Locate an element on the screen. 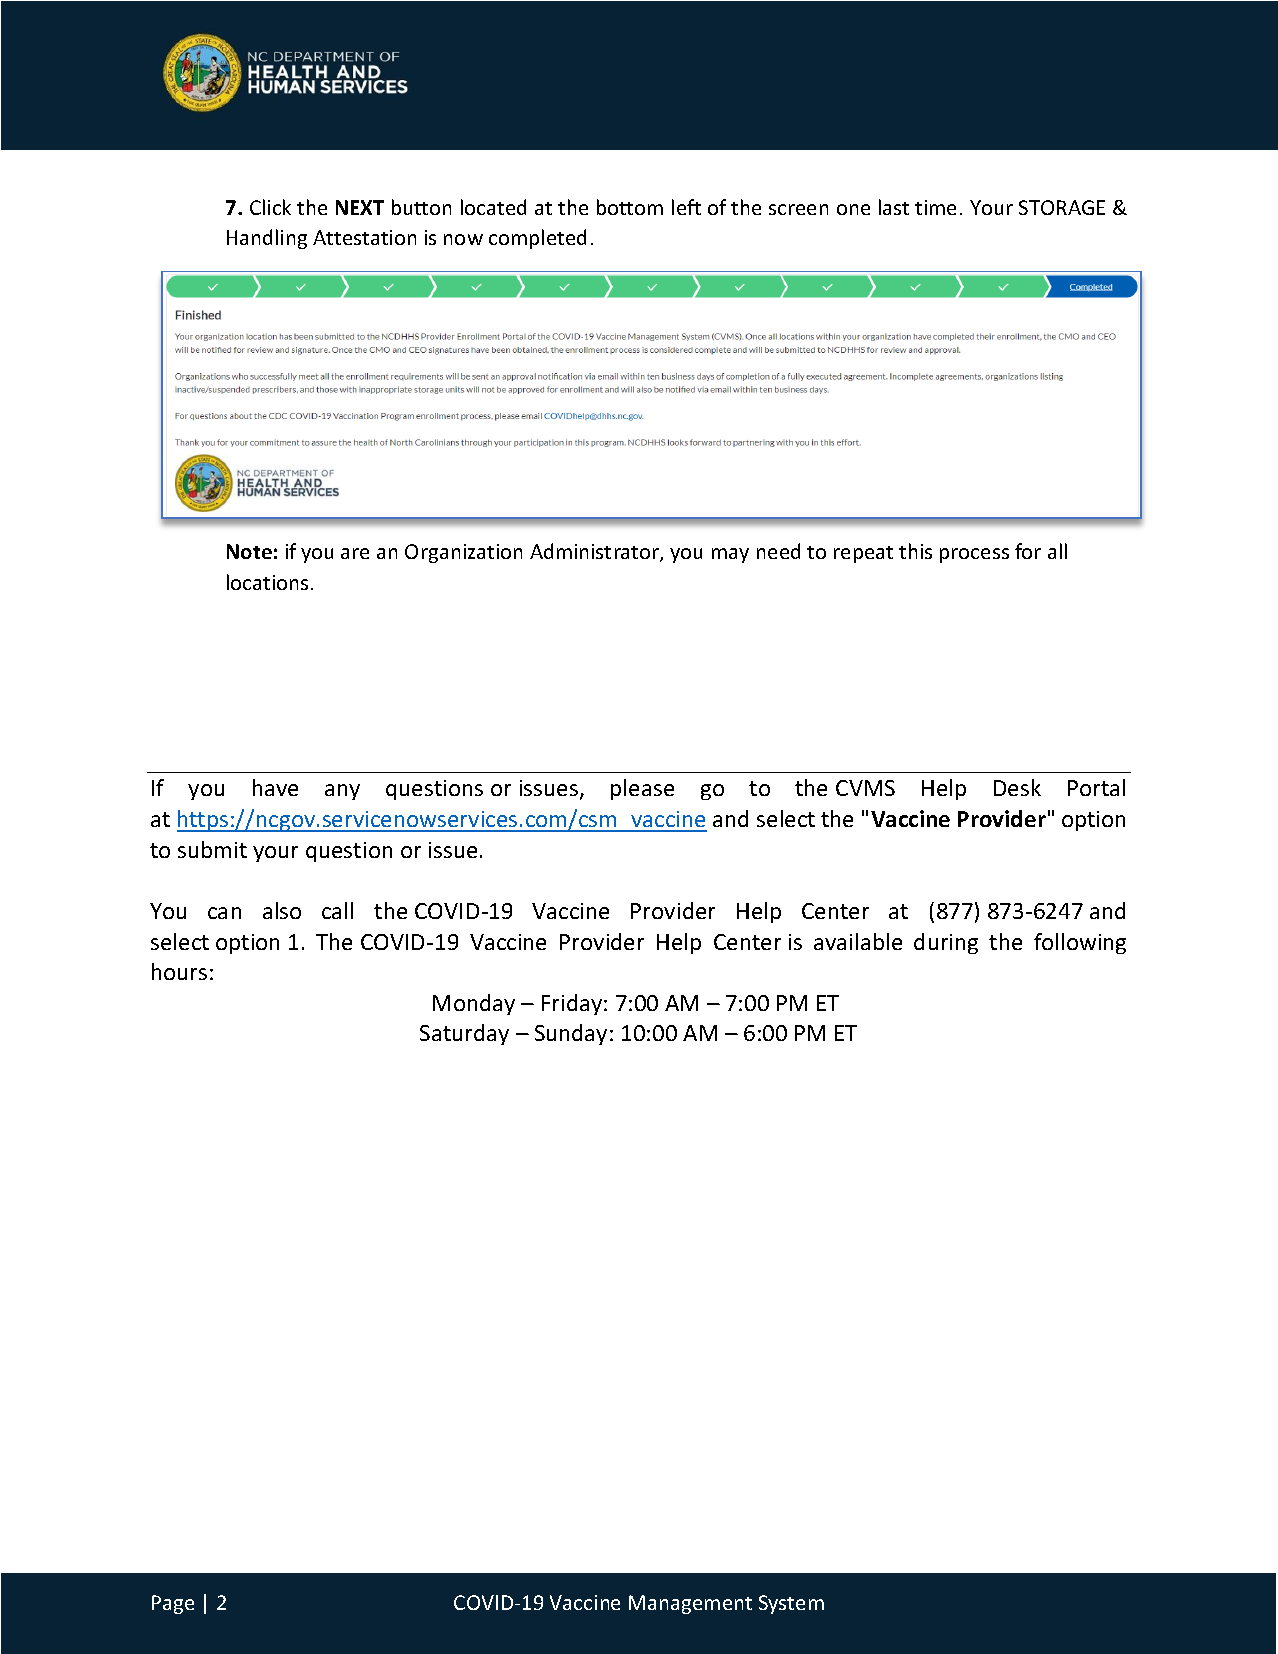 The image size is (1278, 1654). during is located at coordinates (946, 943).
